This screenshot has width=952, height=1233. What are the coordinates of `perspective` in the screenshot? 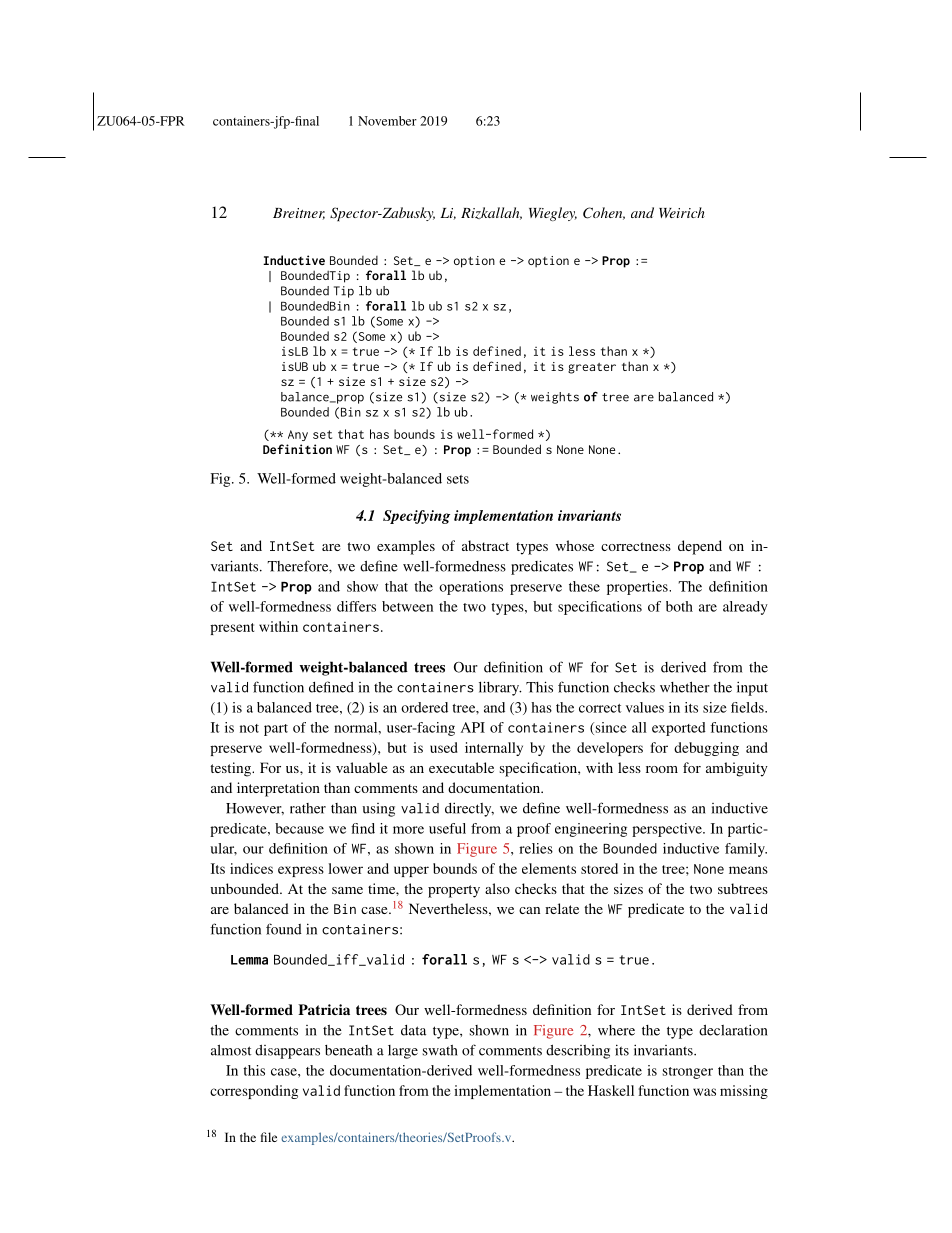 It's located at (668, 830).
